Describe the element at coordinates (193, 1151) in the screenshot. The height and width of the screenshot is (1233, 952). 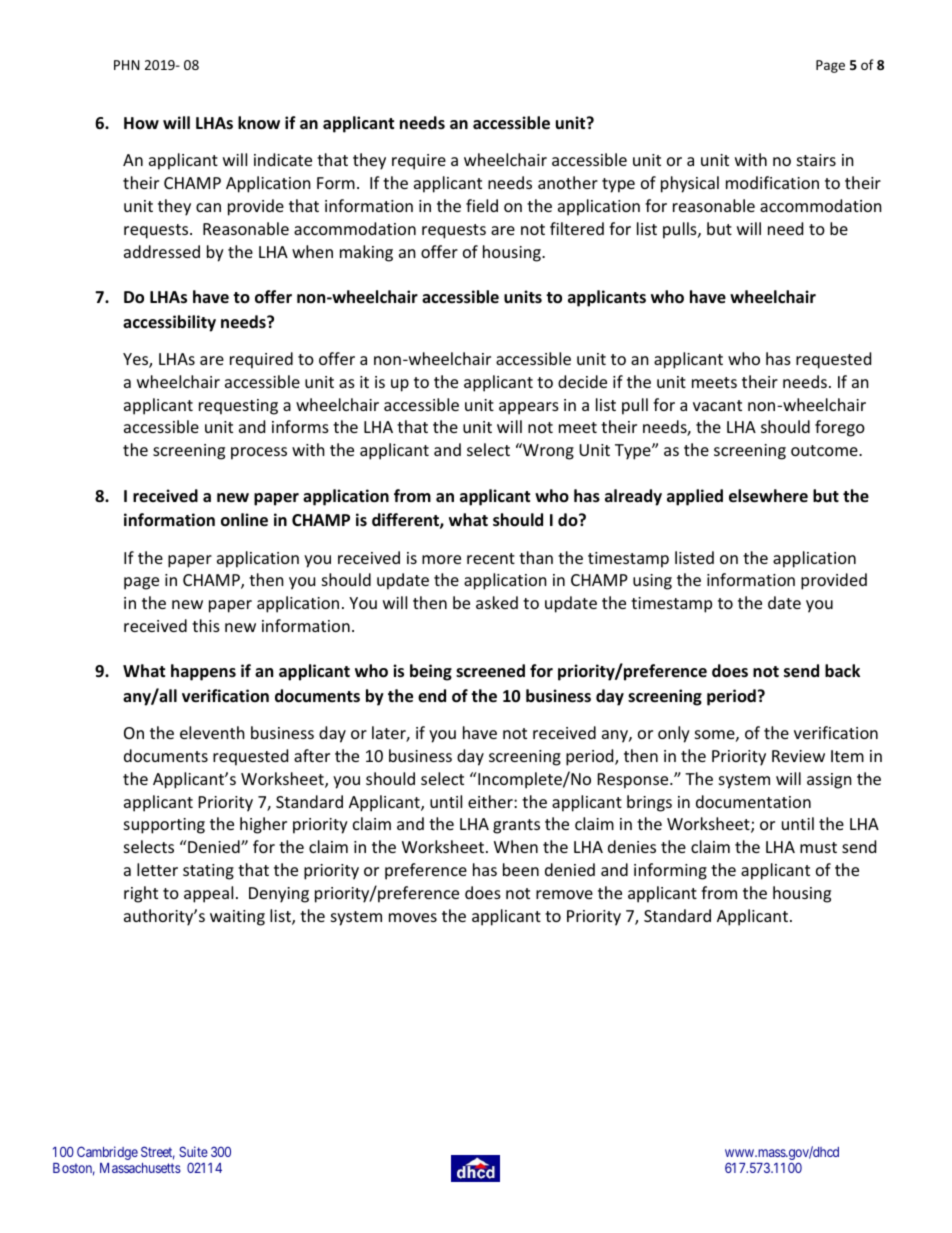
I see `Suite` at that location.
